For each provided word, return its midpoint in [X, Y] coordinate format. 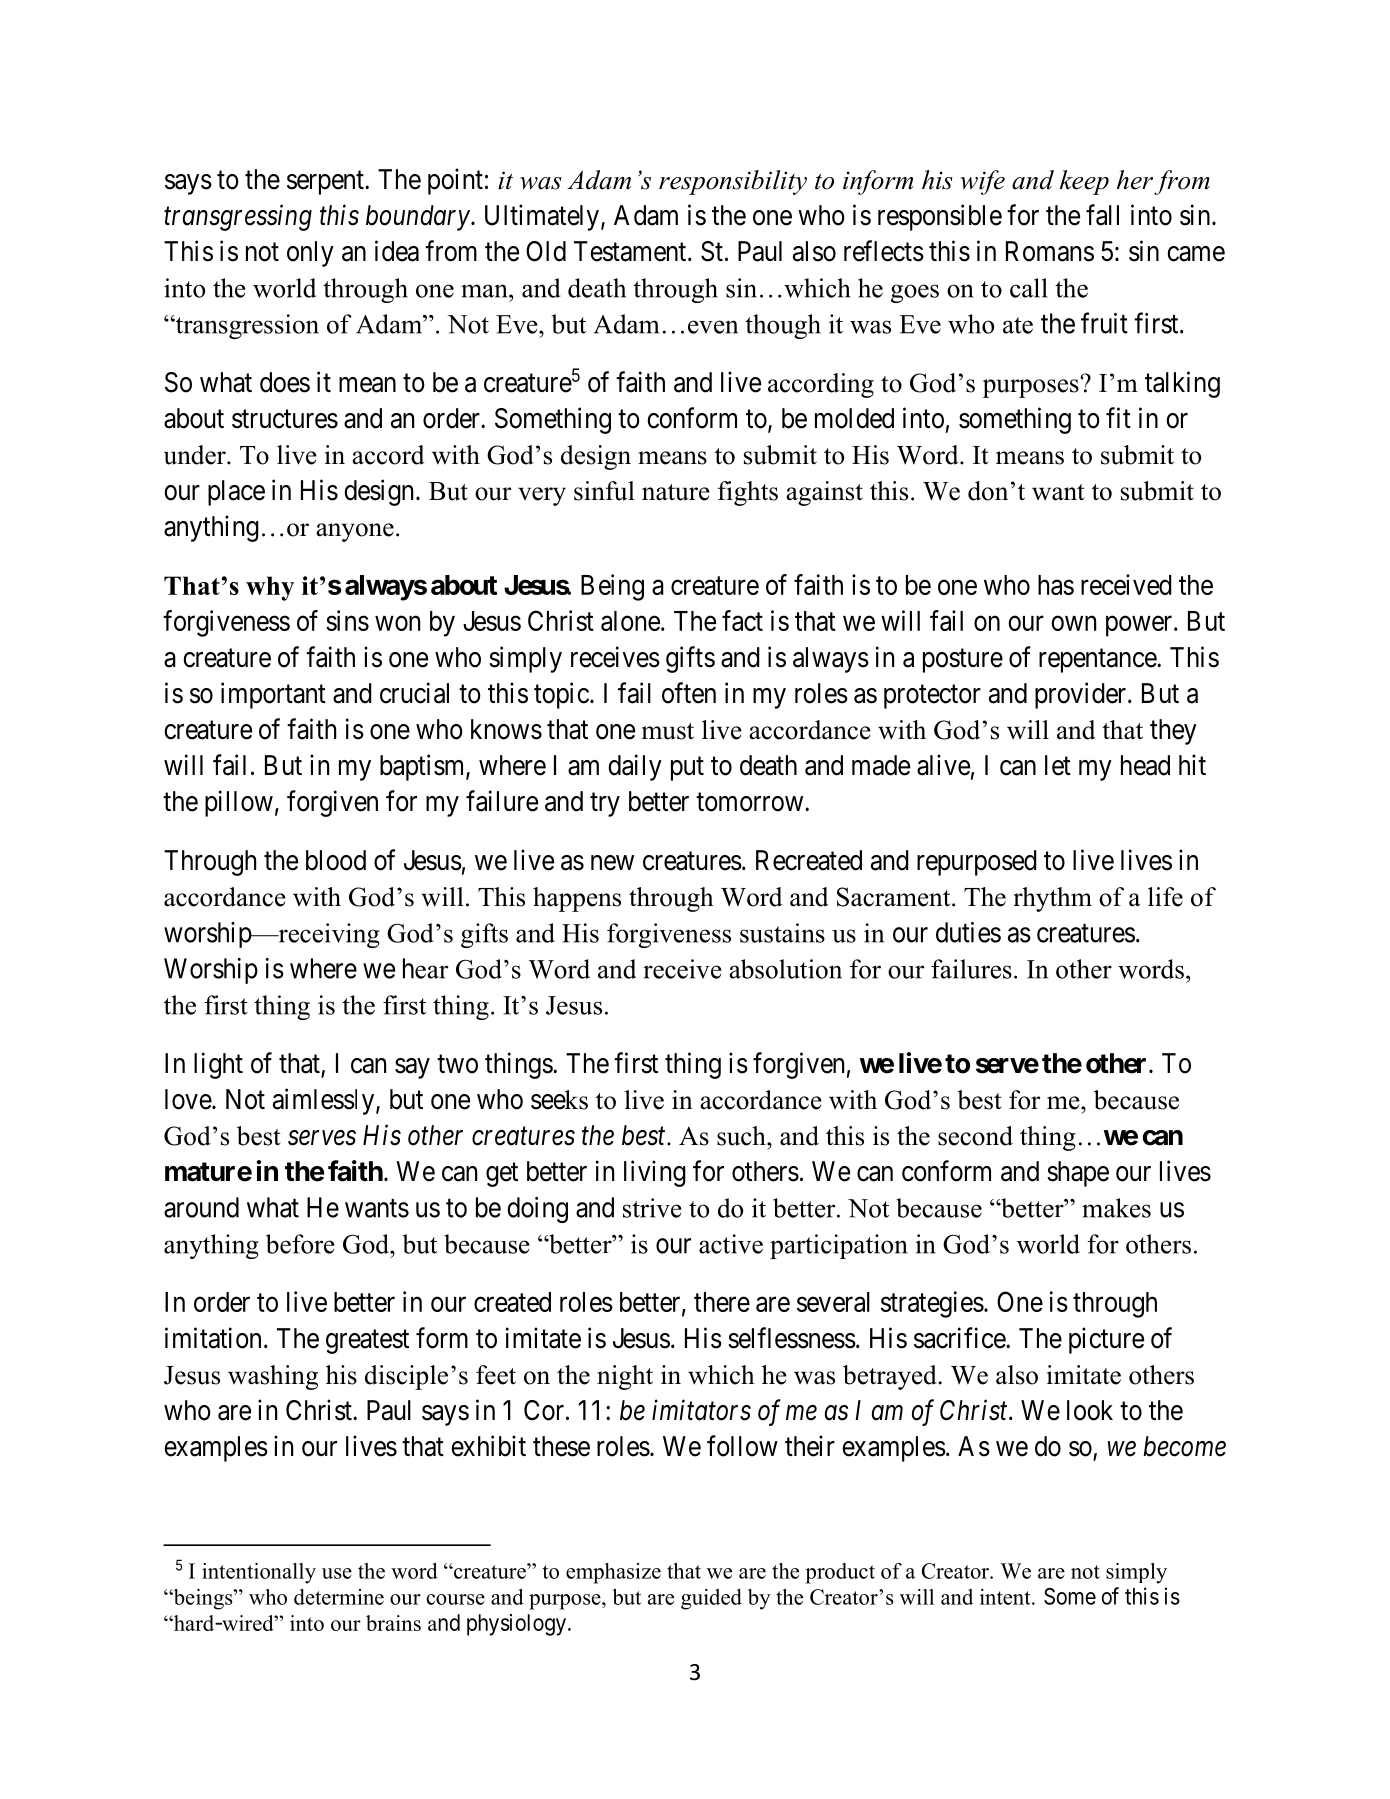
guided [711, 1599]
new [612, 863]
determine [339, 1597]
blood [336, 860]
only [310, 254]
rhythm [1052, 899]
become [1184, 1446]
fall [1102, 215]
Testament [631, 251]
